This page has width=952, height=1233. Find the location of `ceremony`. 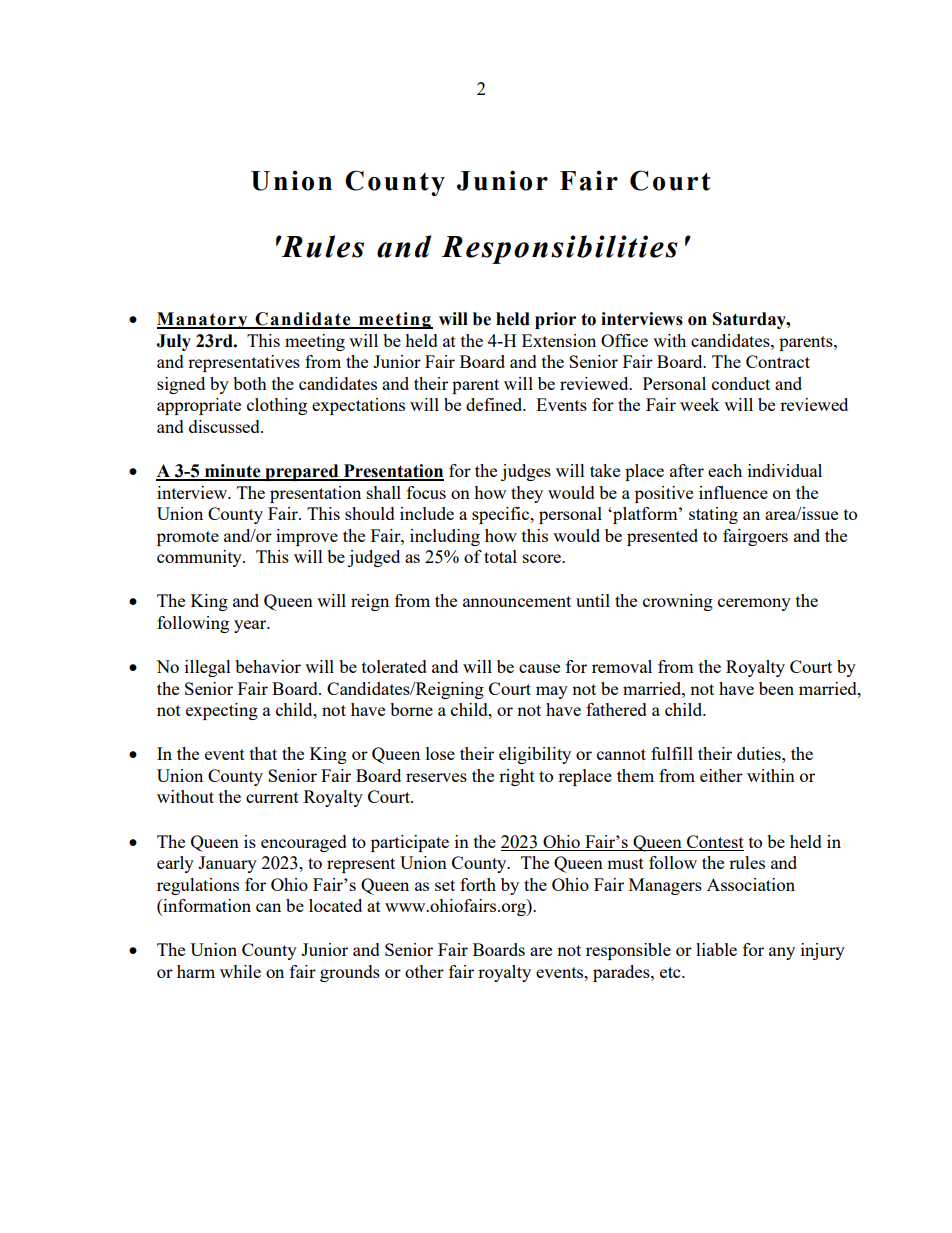

ceremony is located at coordinates (754, 604).
